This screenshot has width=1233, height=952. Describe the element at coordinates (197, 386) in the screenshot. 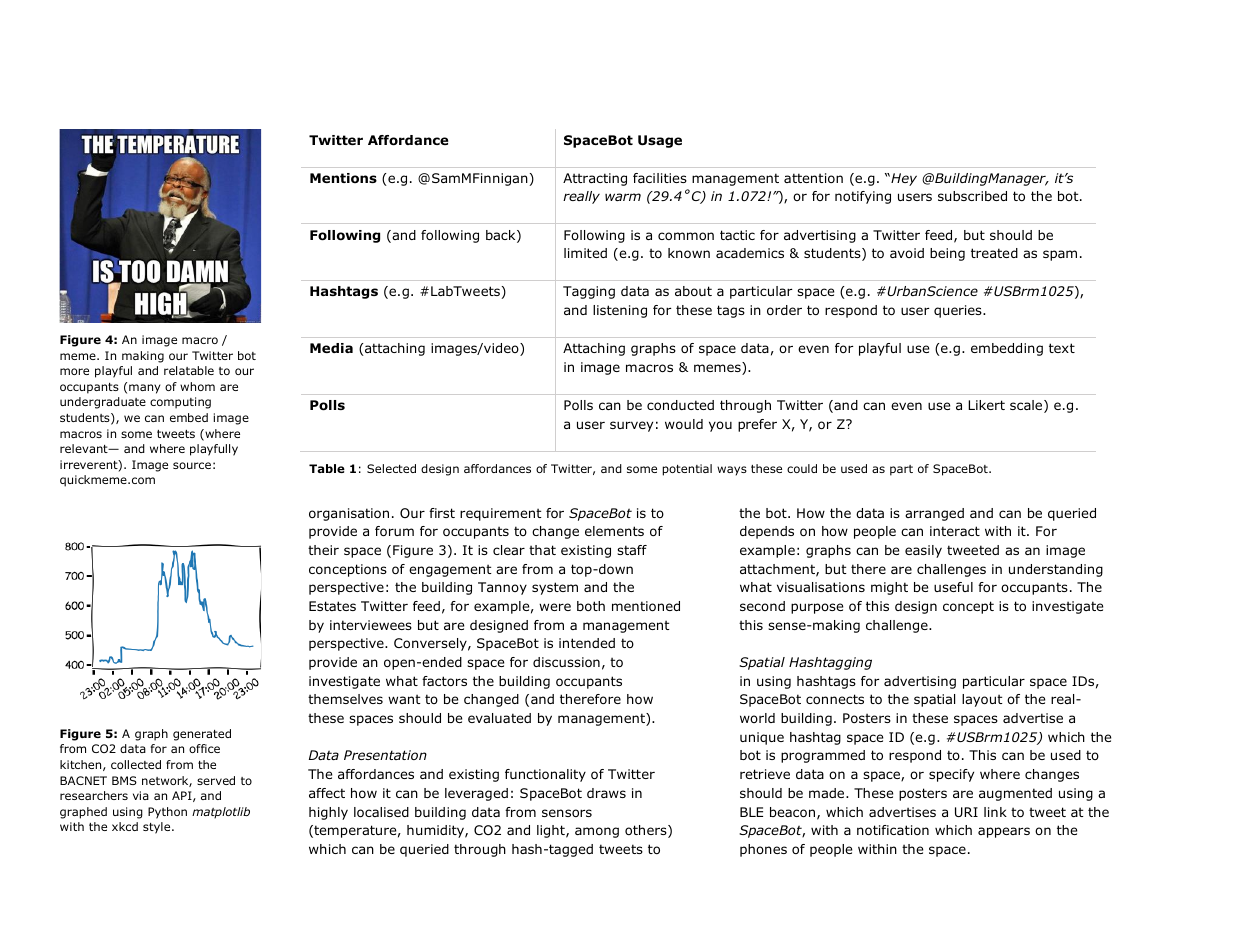

I see `whom` at that location.
